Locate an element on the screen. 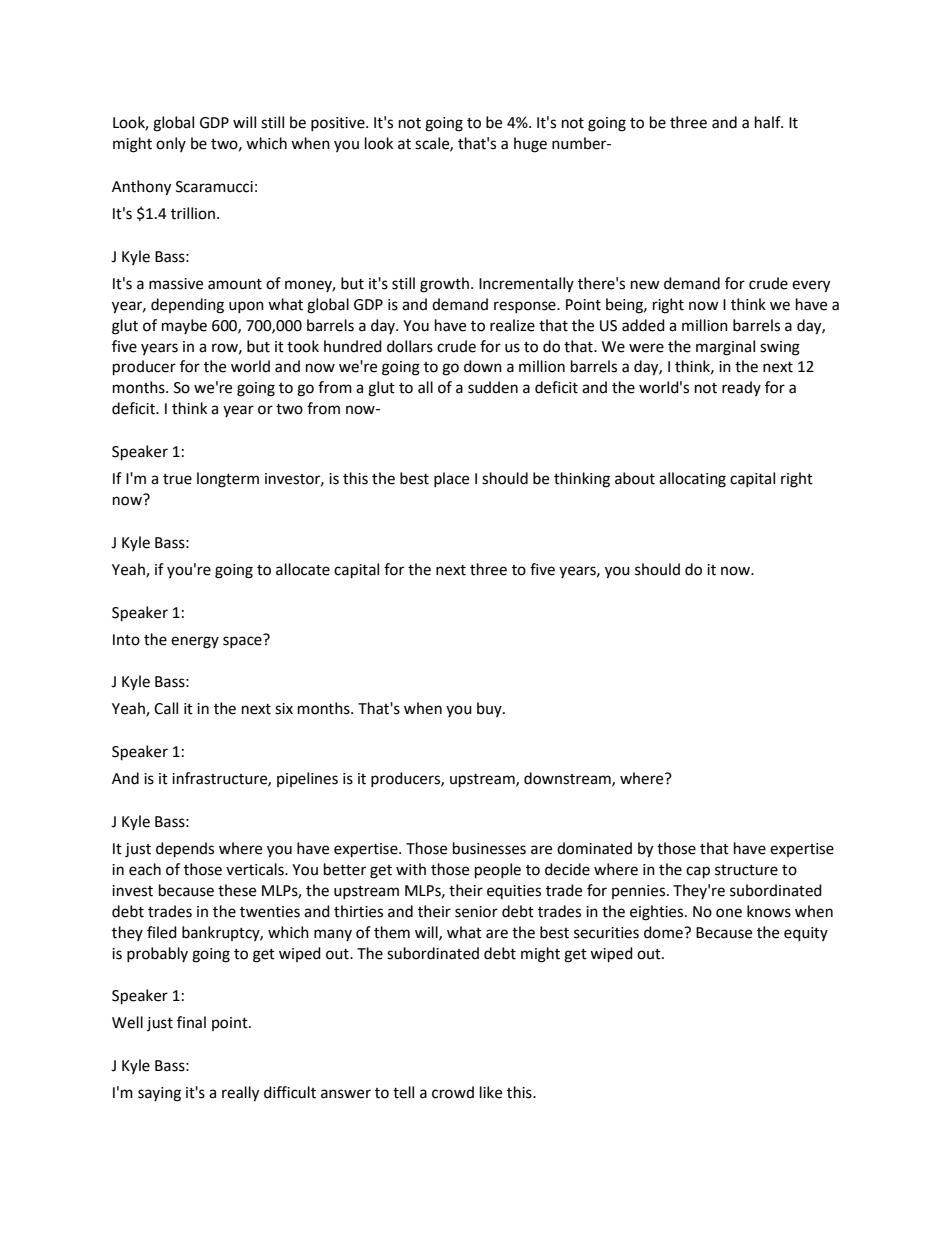  energy is located at coordinates (195, 642).
